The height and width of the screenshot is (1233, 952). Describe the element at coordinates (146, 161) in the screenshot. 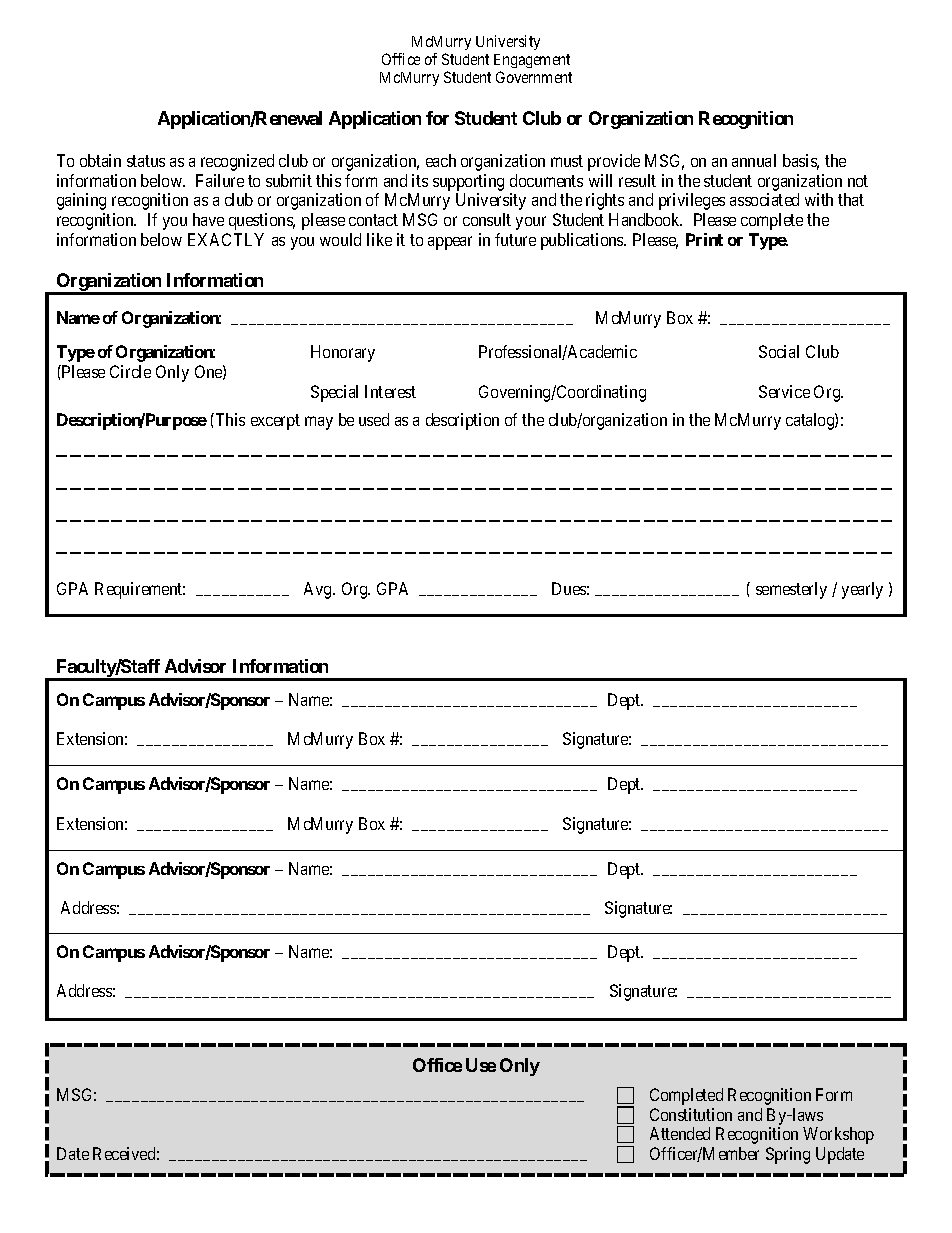

I see `status` at that location.
